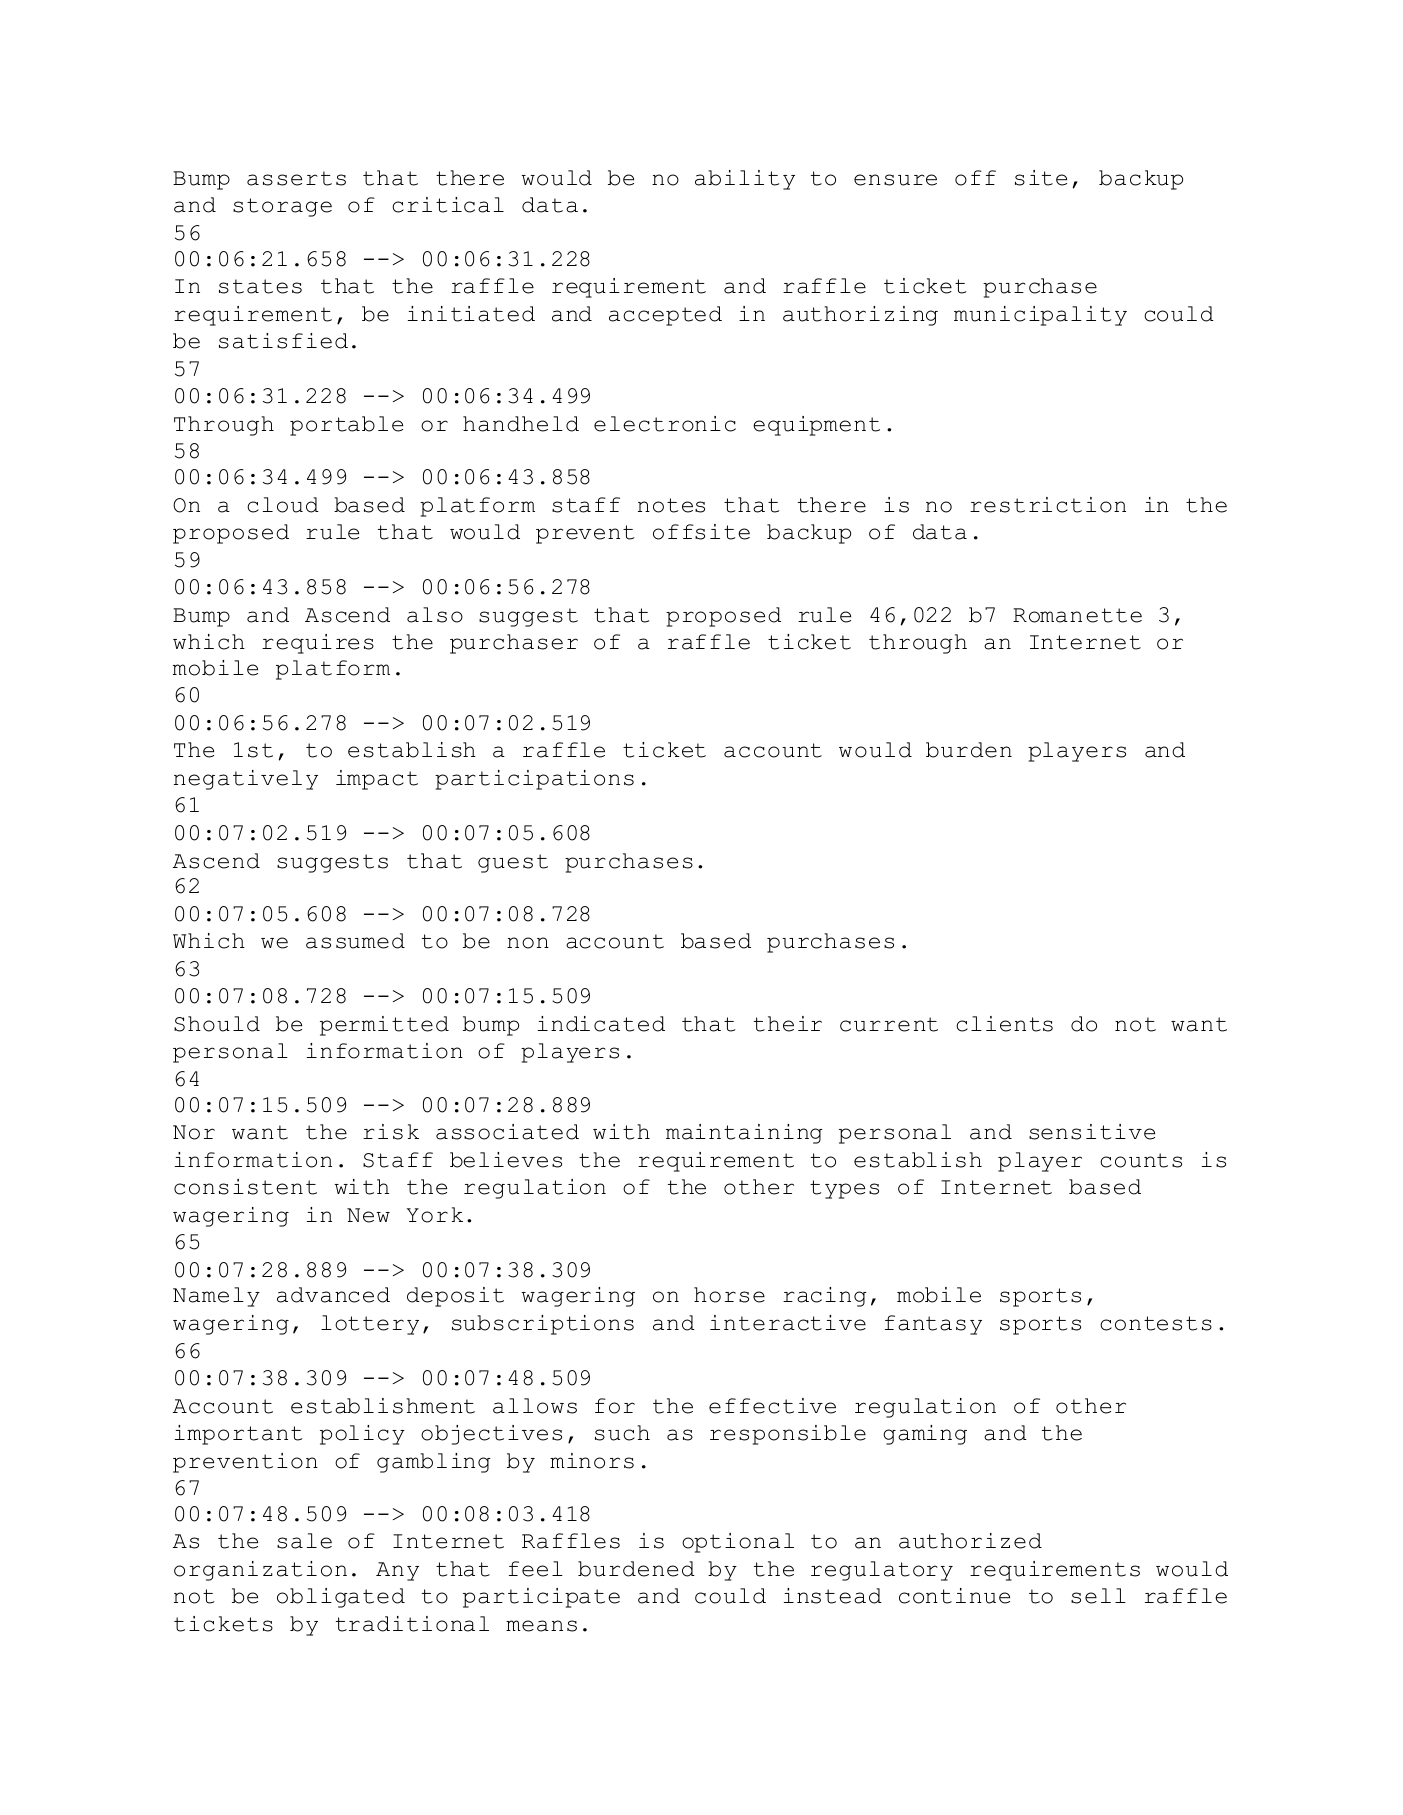  I want to click on storage, so click(282, 207).
